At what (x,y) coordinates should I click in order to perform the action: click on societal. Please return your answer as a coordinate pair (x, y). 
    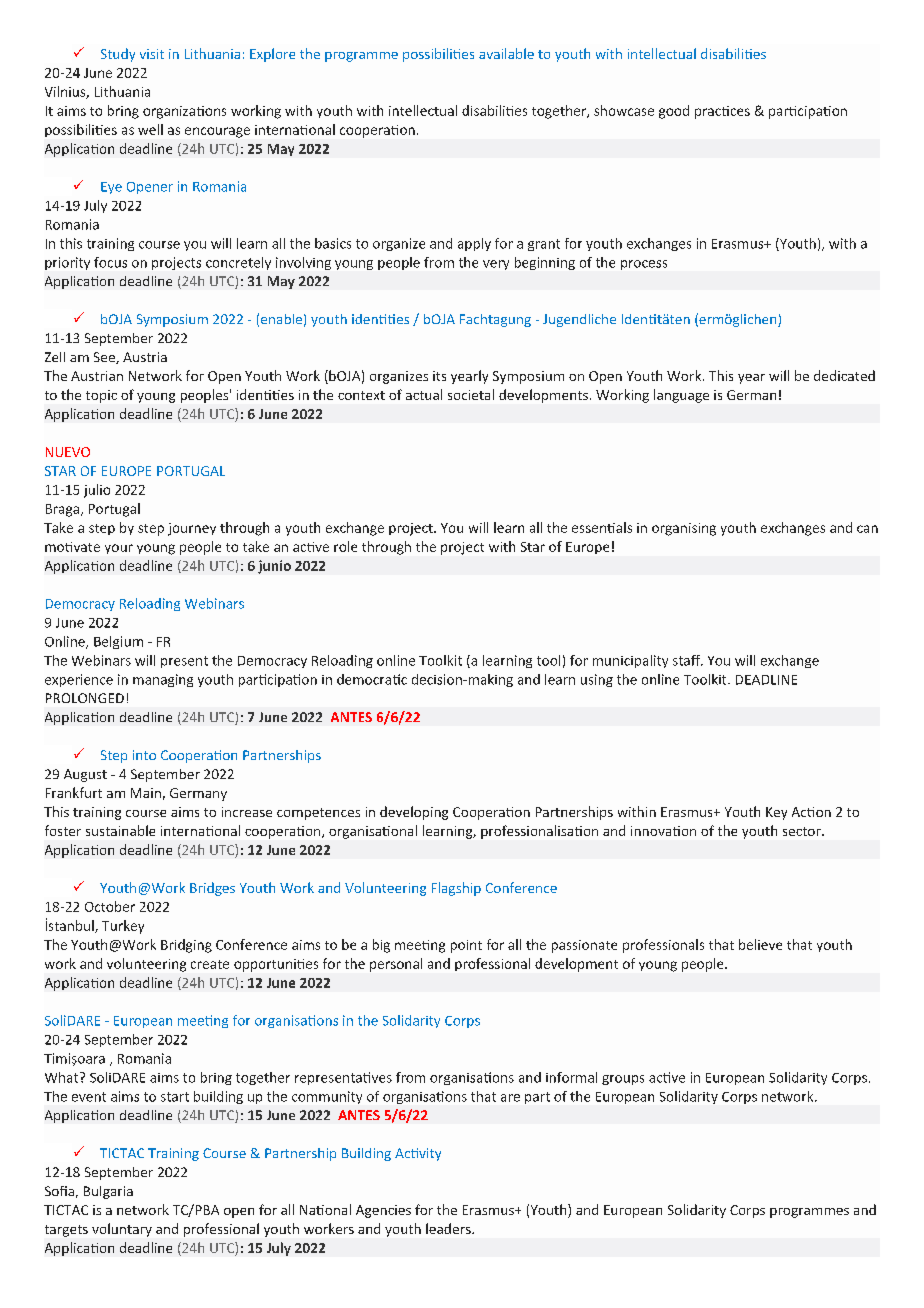
    Looking at the image, I should click on (471, 394).
